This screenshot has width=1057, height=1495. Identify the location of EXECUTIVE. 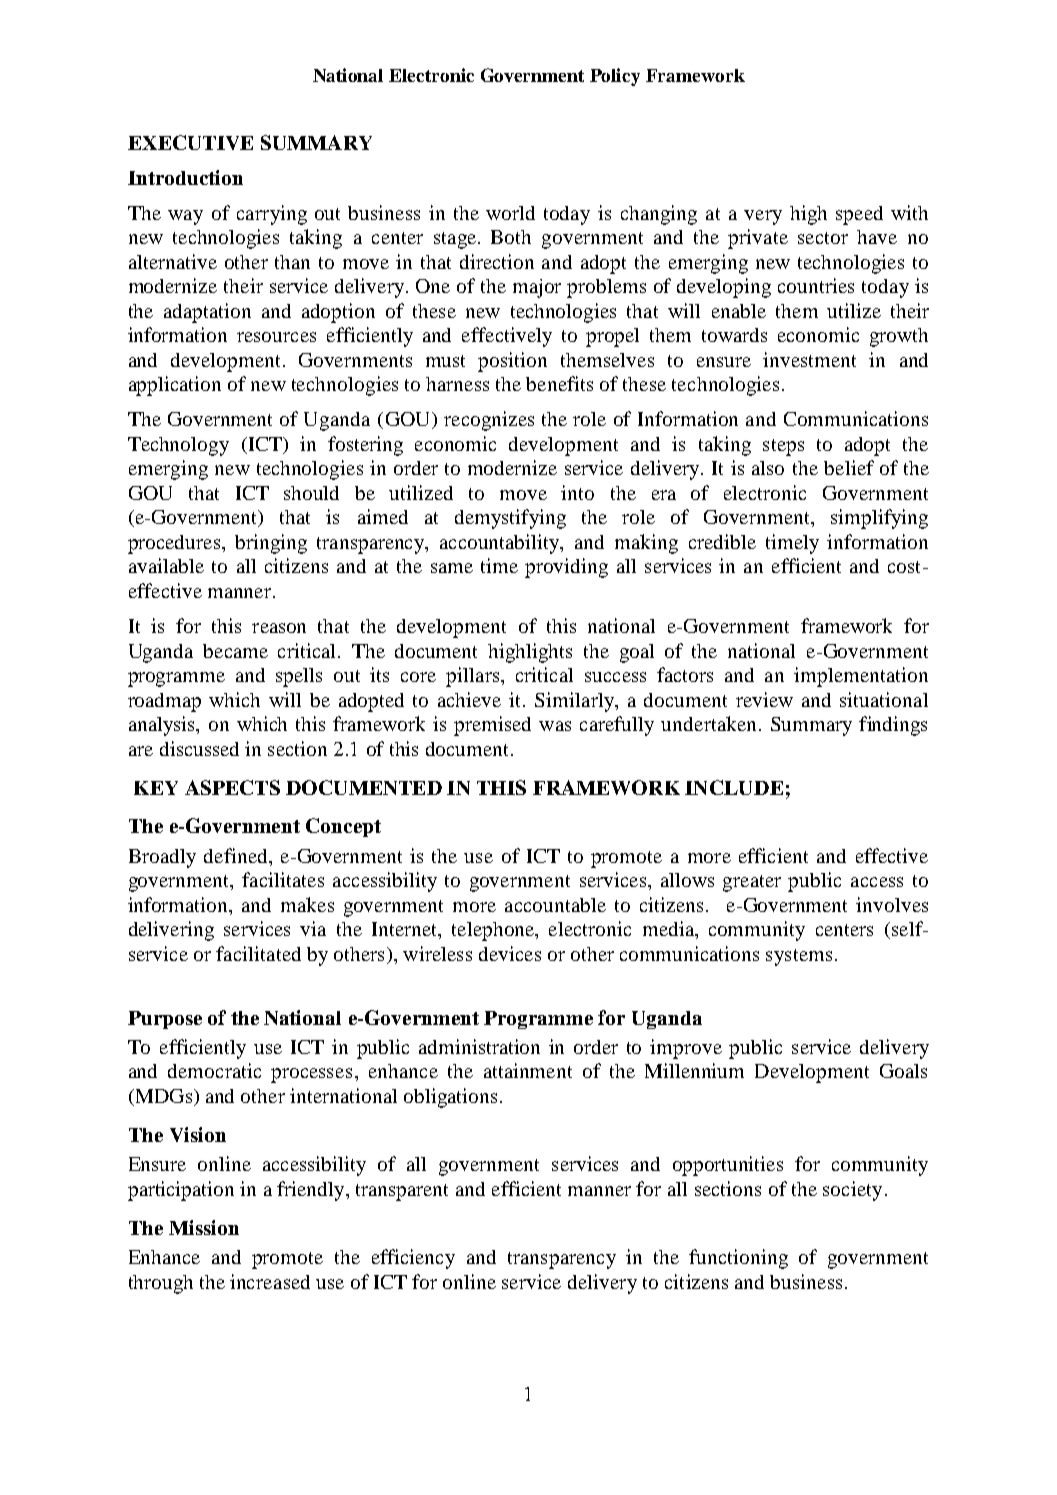
(190, 142).
